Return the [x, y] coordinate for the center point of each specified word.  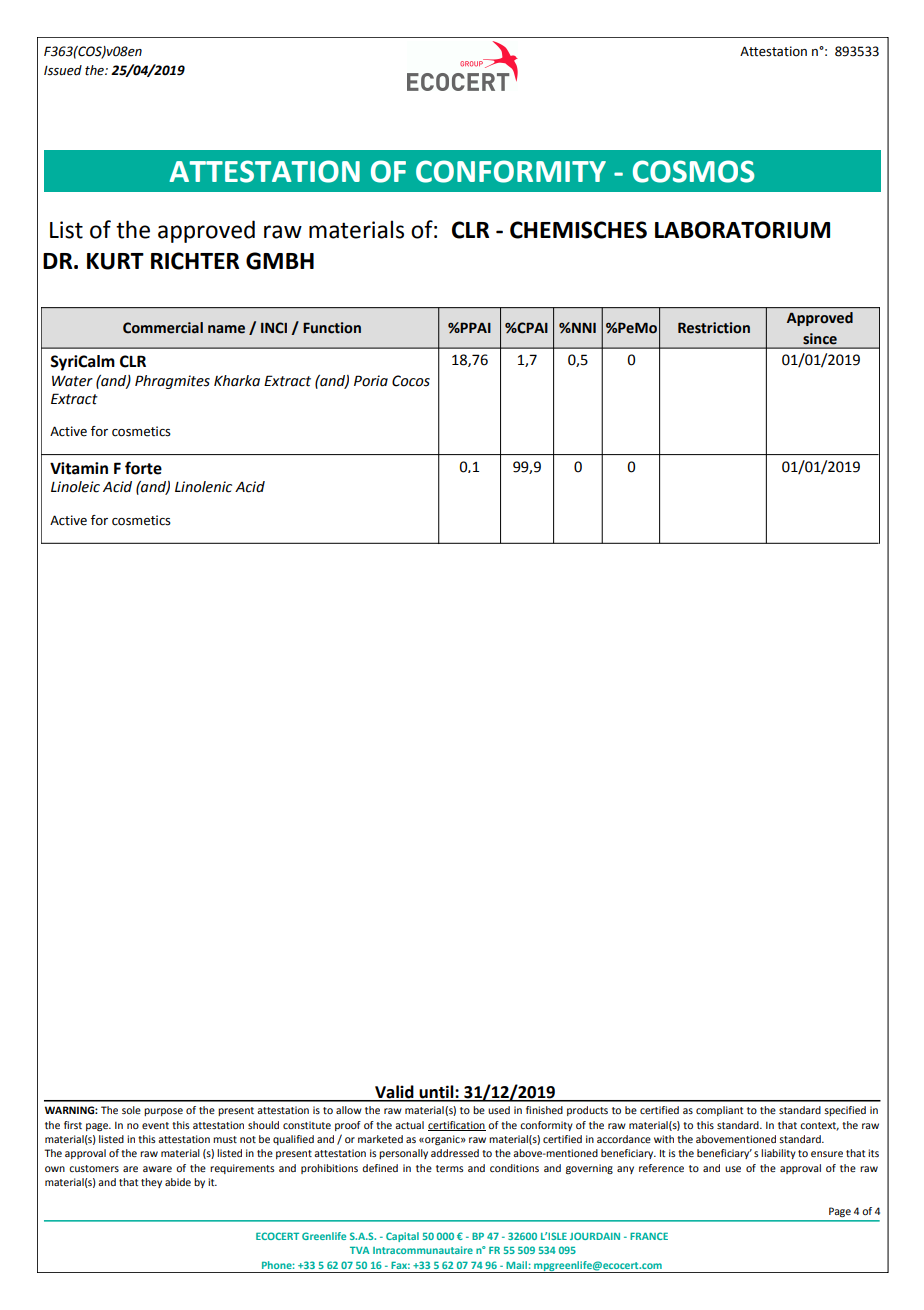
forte [143, 468]
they [151, 1183]
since [820, 339]
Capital [402, 1237]
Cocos [411, 381]
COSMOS [694, 171]
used [499, 1110]
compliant [719, 1111]
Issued [63, 70]
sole [131, 1110]
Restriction [714, 328]
